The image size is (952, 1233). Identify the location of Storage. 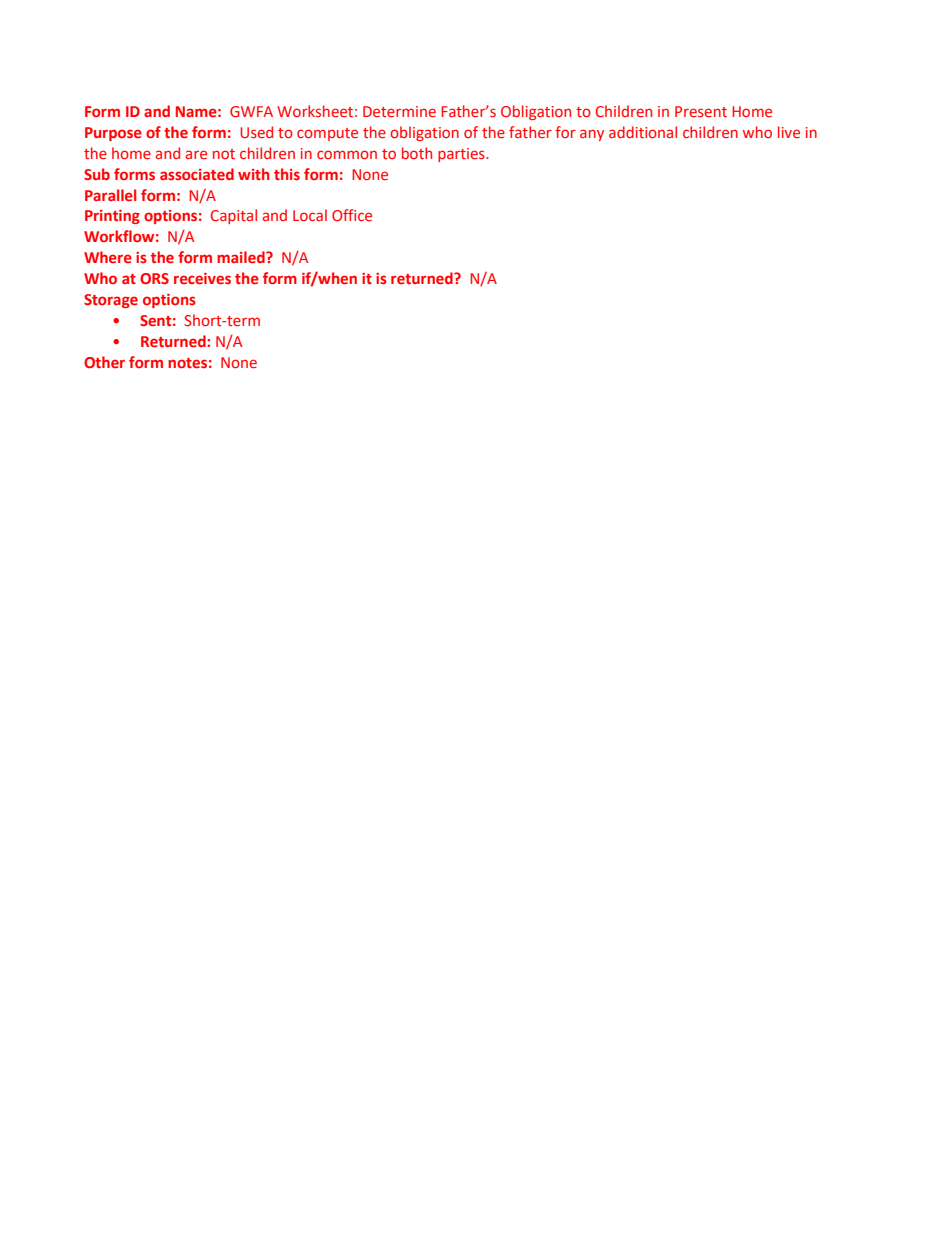
(111, 301).
